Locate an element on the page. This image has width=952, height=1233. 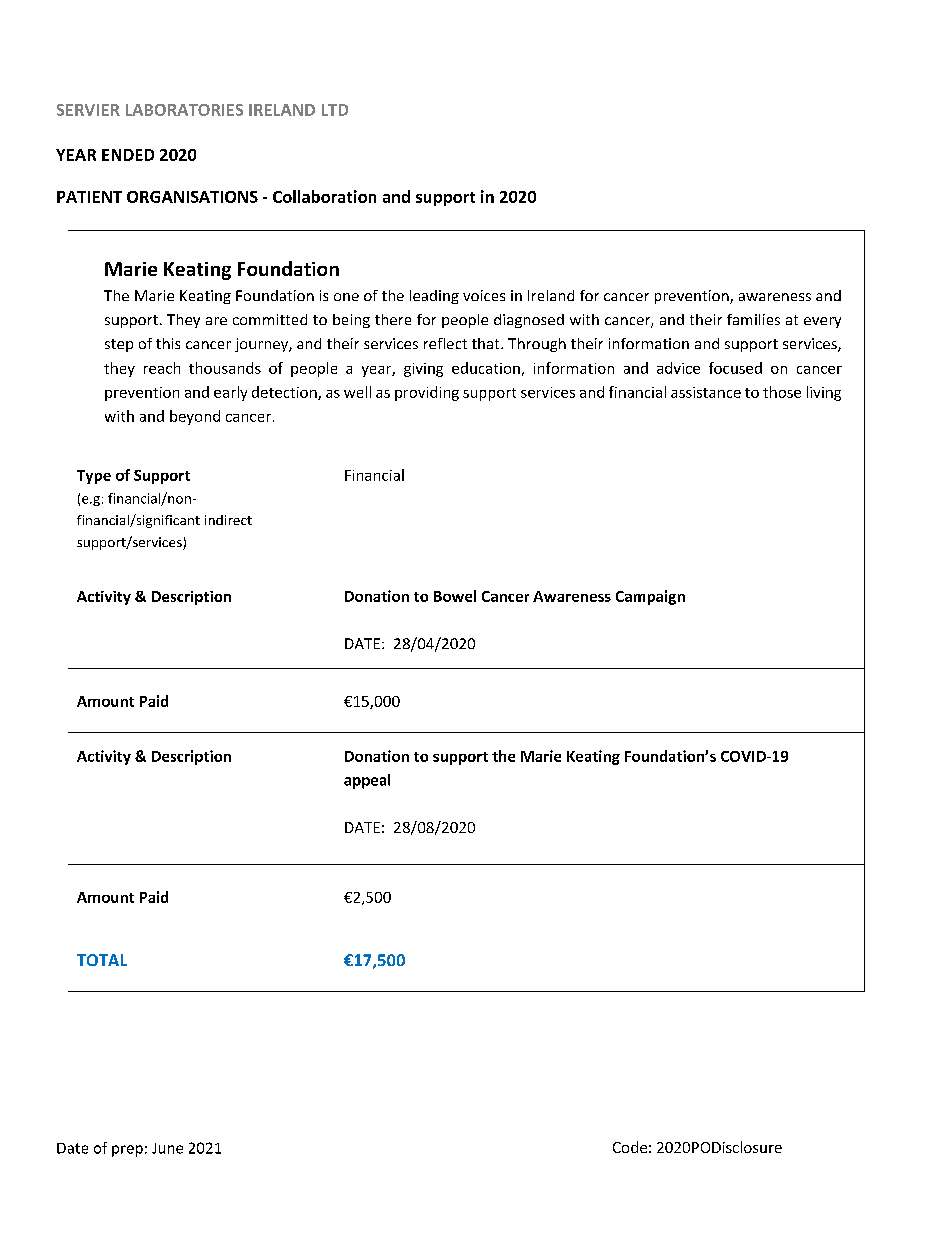
prep is located at coordinates (127, 1151).
